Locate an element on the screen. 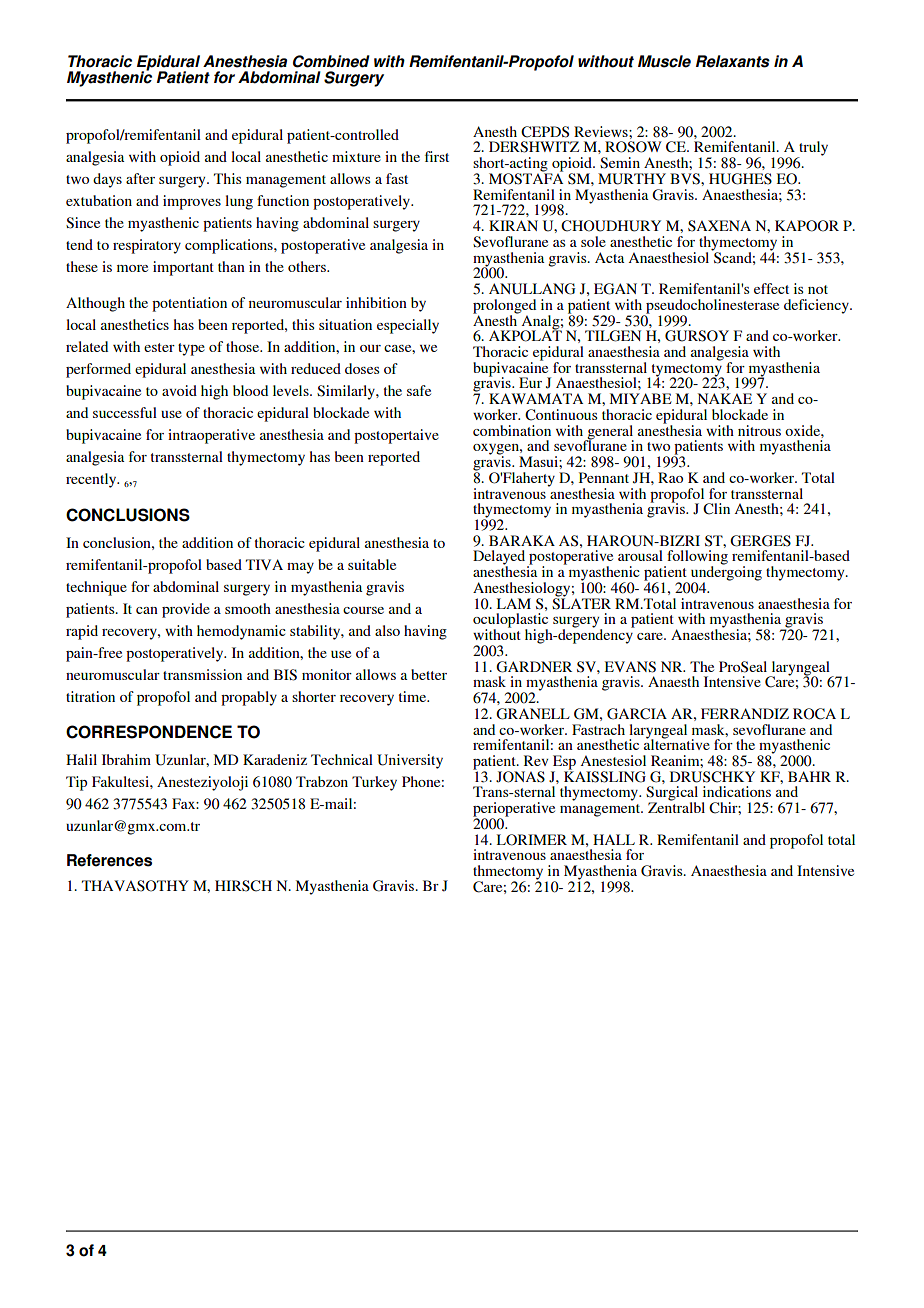 The width and height of the screenshot is (924, 1308). HALL is located at coordinates (614, 839).
